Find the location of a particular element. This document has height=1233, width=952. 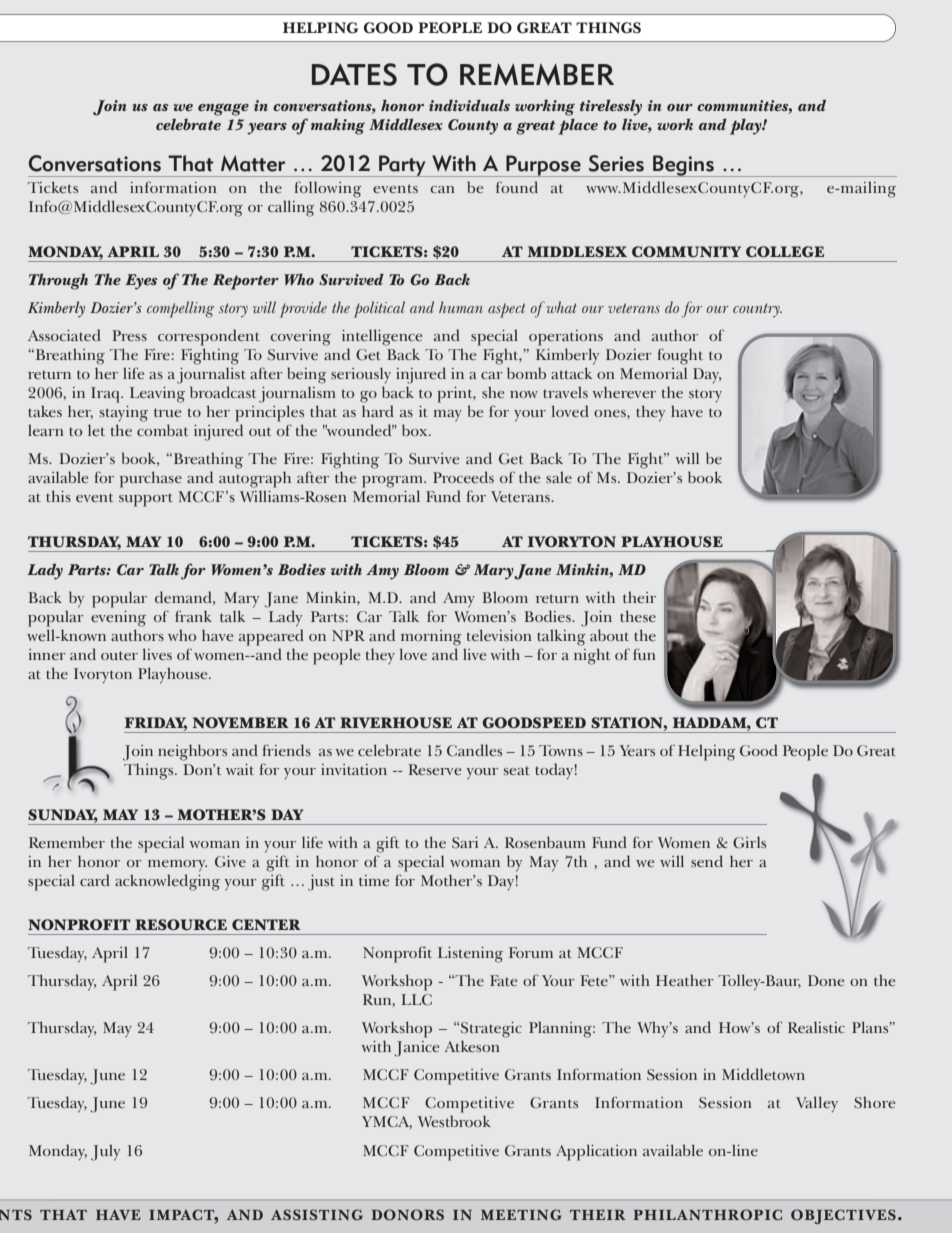

these is located at coordinates (638, 616).
